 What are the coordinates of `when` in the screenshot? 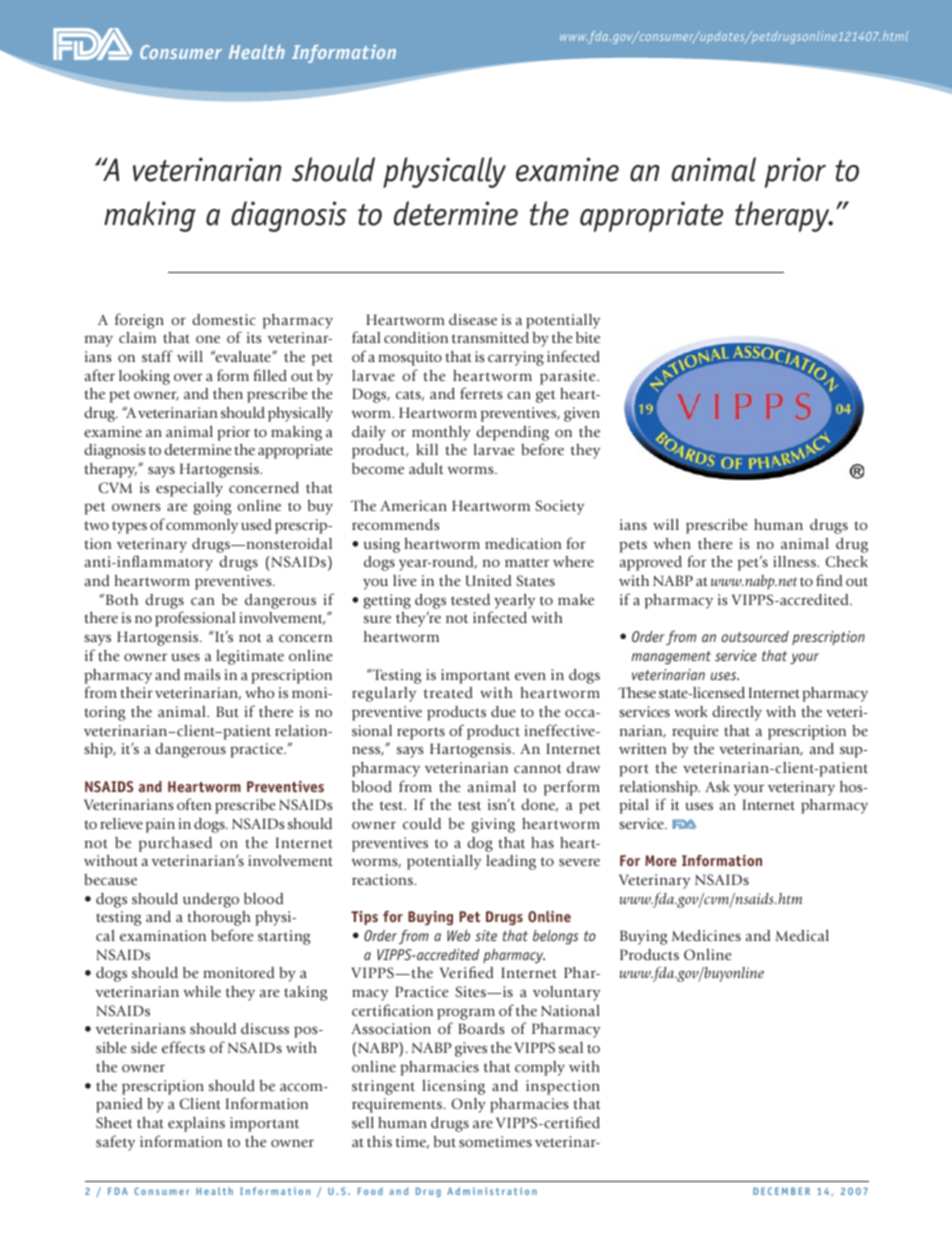 It's located at (672, 543).
